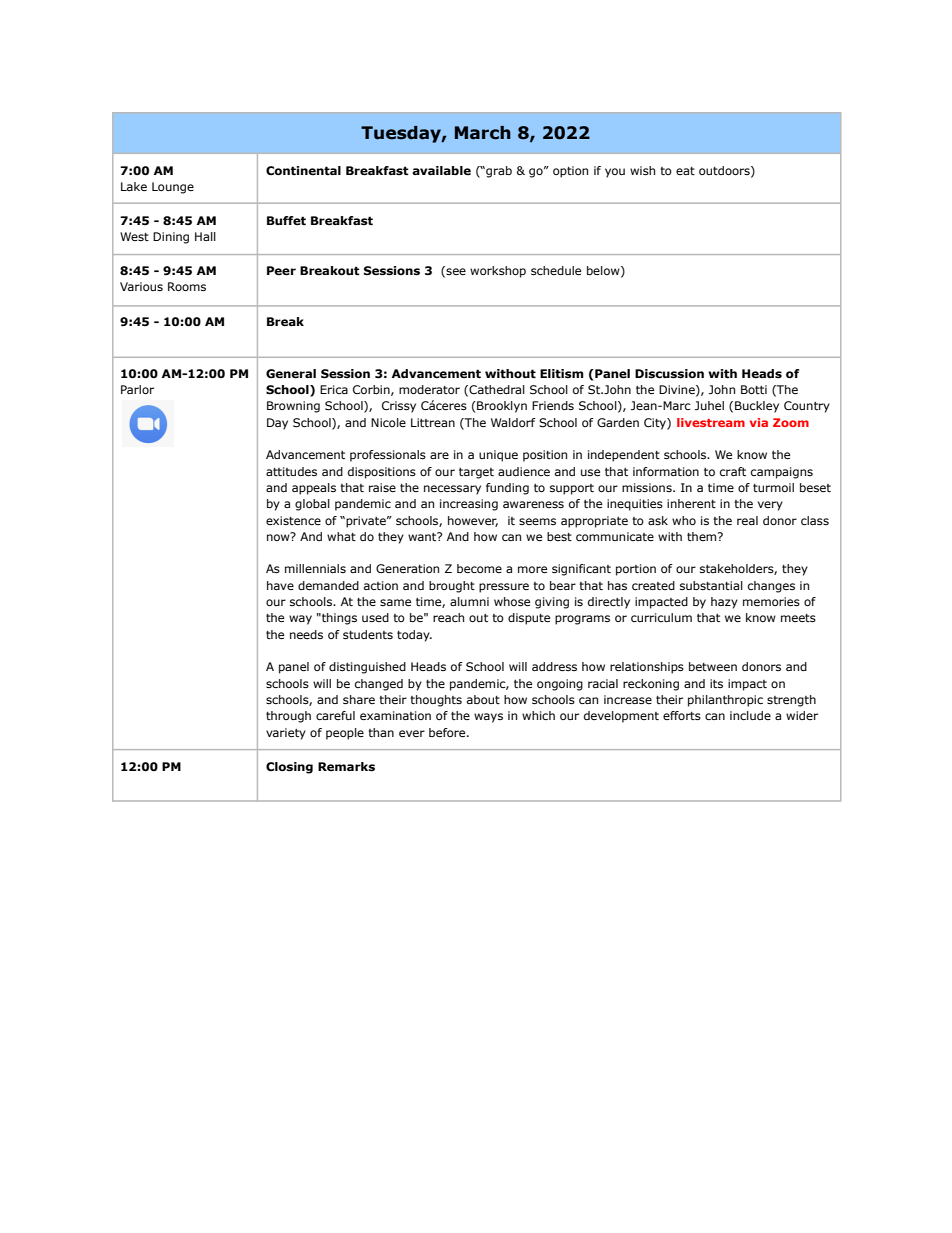  I want to click on grab, so click(498, 172).
